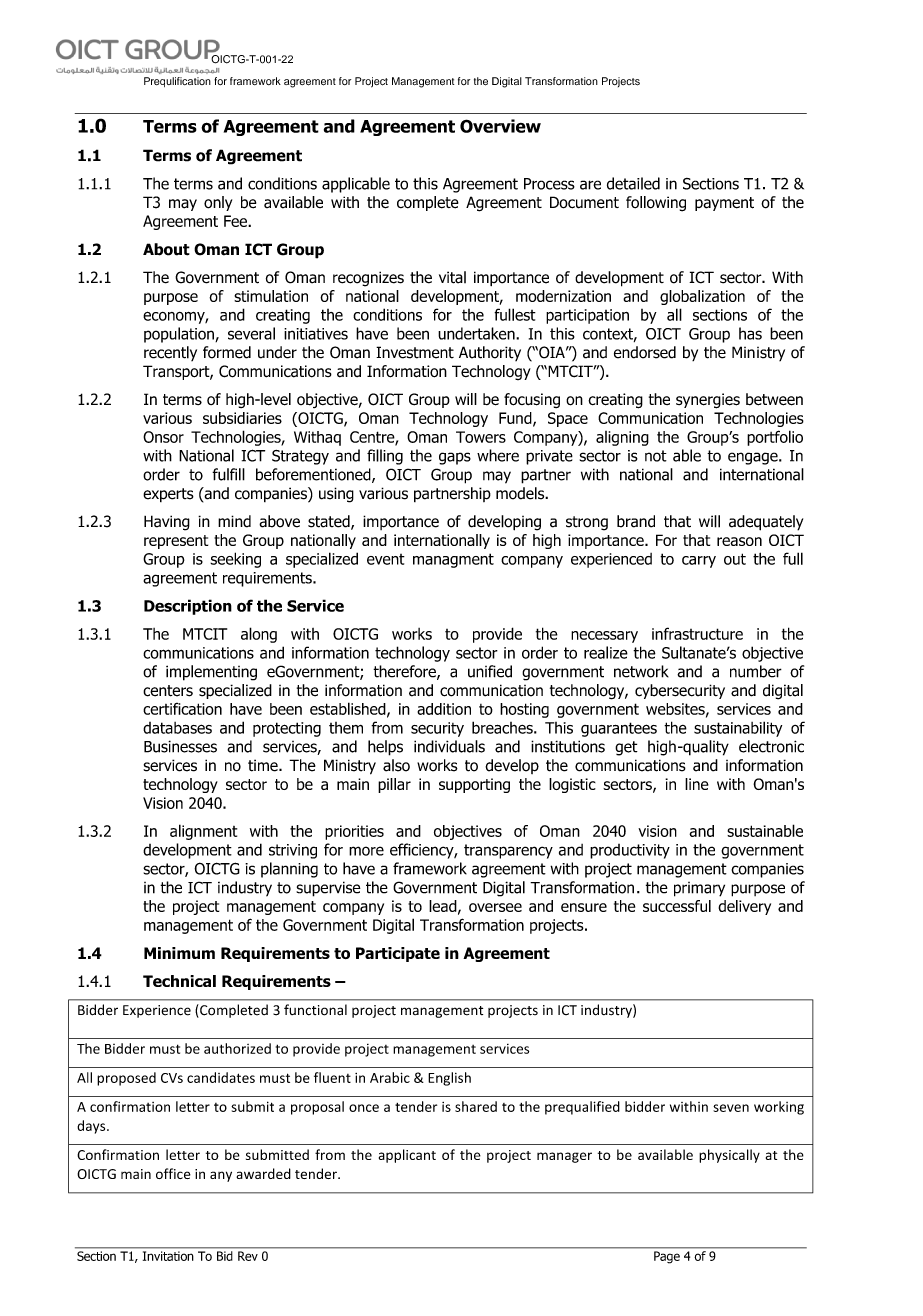 The width and height of the document is (923, 1316). Describe the element at coordinates (641, 671) in the document. I see `network` at that location.
